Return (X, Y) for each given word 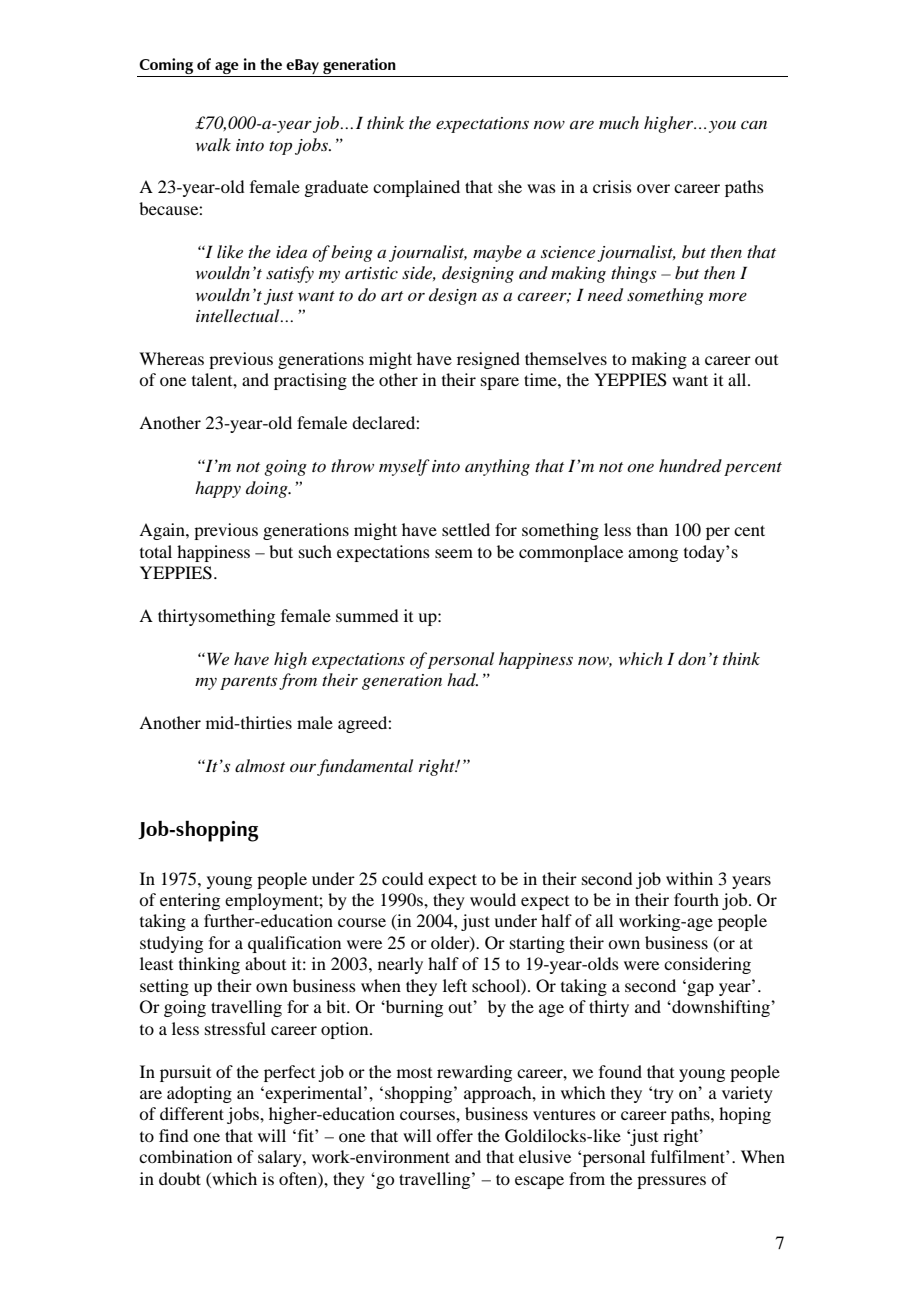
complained (416, 188)
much (619, 122)
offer (454, 1135)
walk (213, 144)
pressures (671, 1182)
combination (185, 1156)
